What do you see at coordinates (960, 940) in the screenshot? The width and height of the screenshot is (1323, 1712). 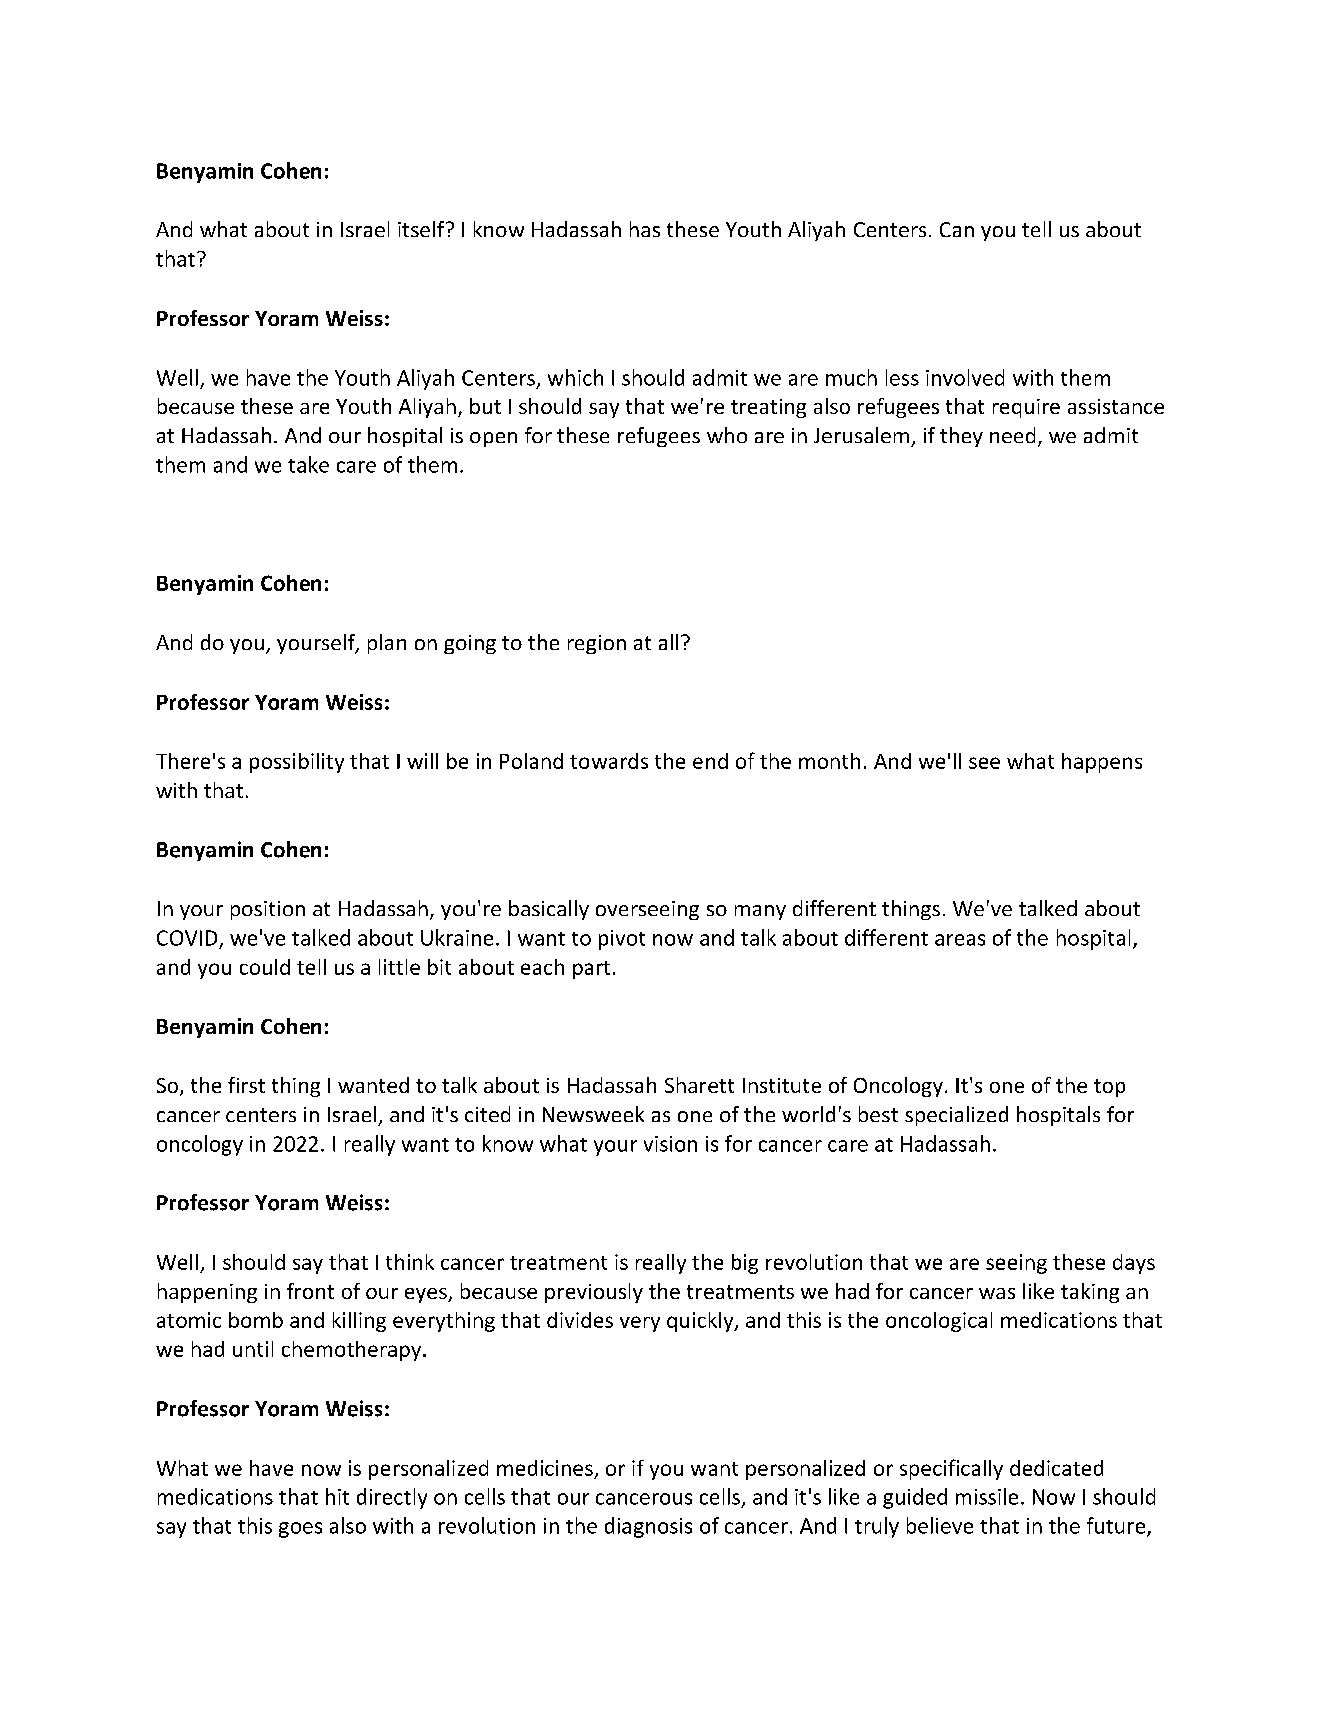 I see `areas` at bounding box center [960, 940].
